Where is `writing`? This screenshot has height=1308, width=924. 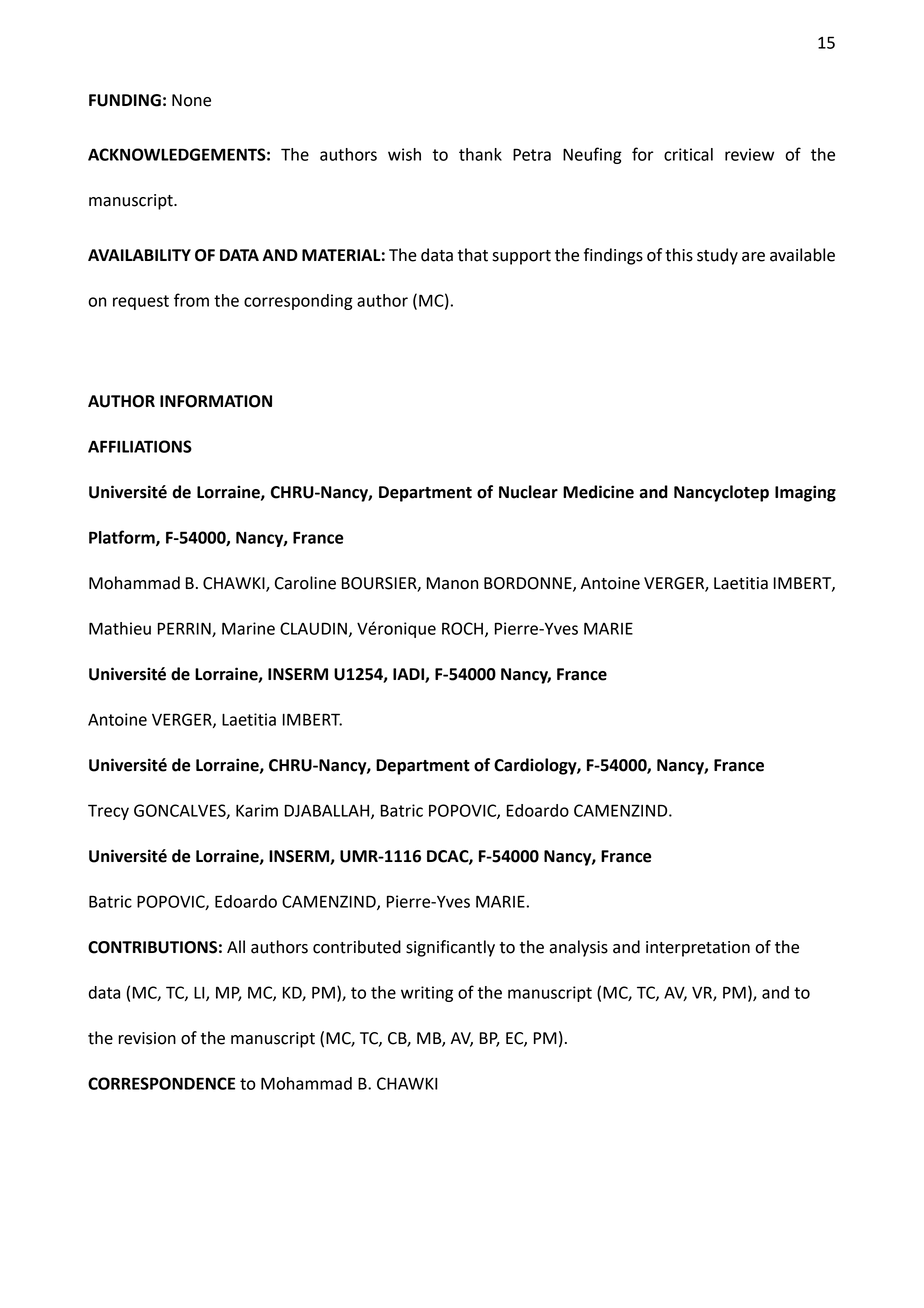 writing is located at coordinates (427, 994).
